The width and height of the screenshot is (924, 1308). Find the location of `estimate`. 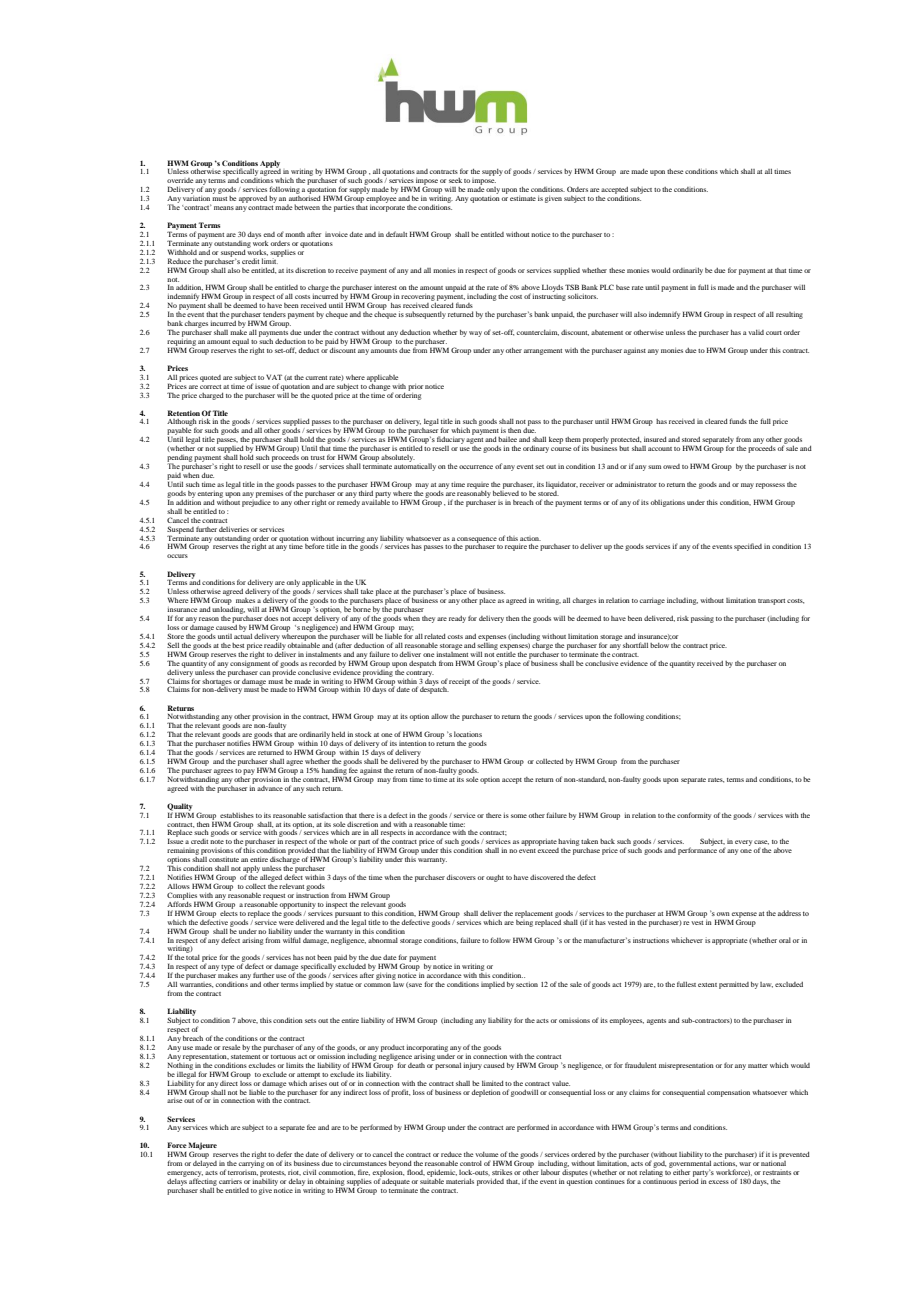

estimate is located at coordinates (523, 198).
